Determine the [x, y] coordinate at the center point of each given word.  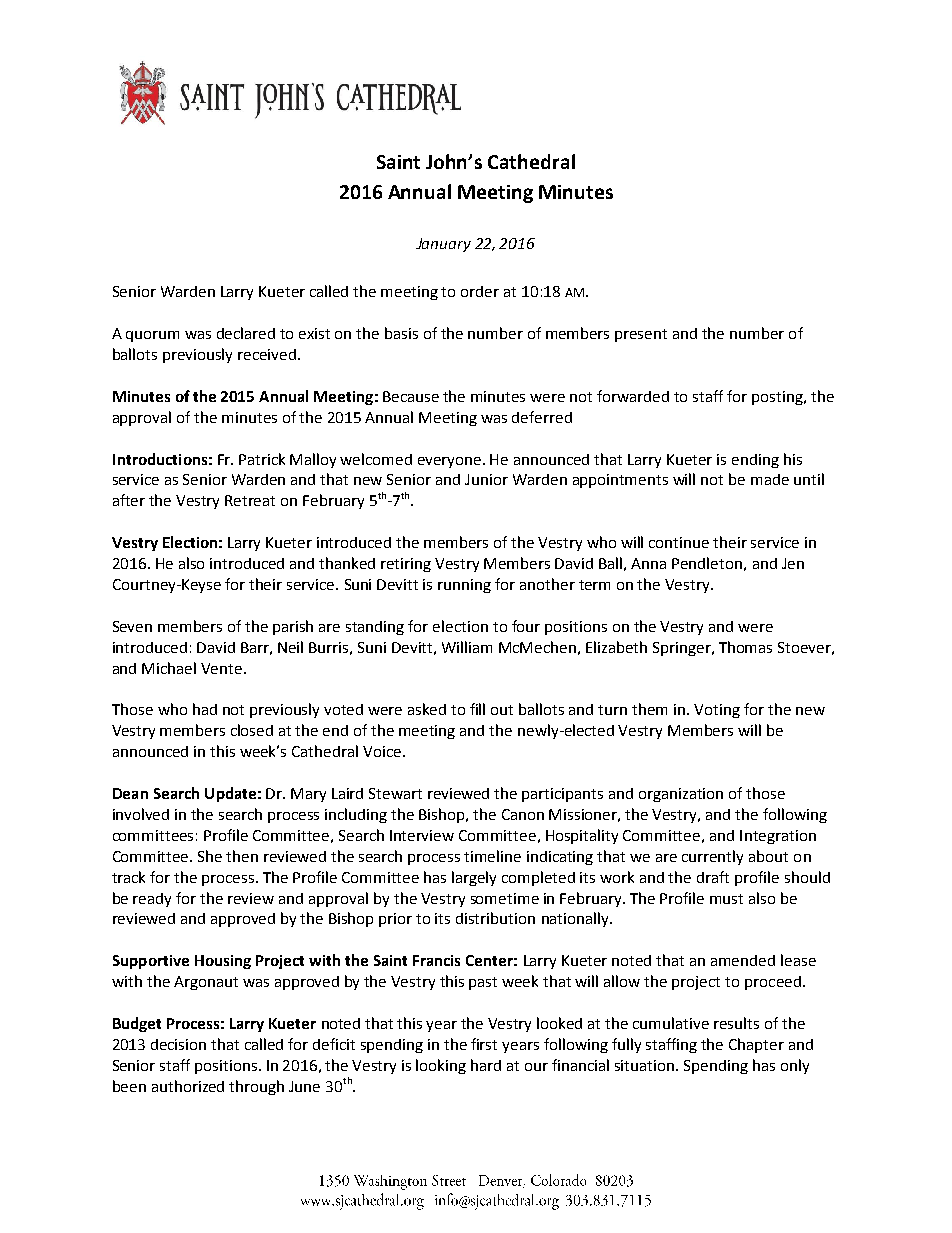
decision [178, 1044]
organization [681, 795]
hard [486, 1065]
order [480, 291]
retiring [406, 565]
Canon [523, 814]
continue [679, 542]
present [641, 335]
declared [246, 333]
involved [141, 814]
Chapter [756, 1045]
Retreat [250, 500]
